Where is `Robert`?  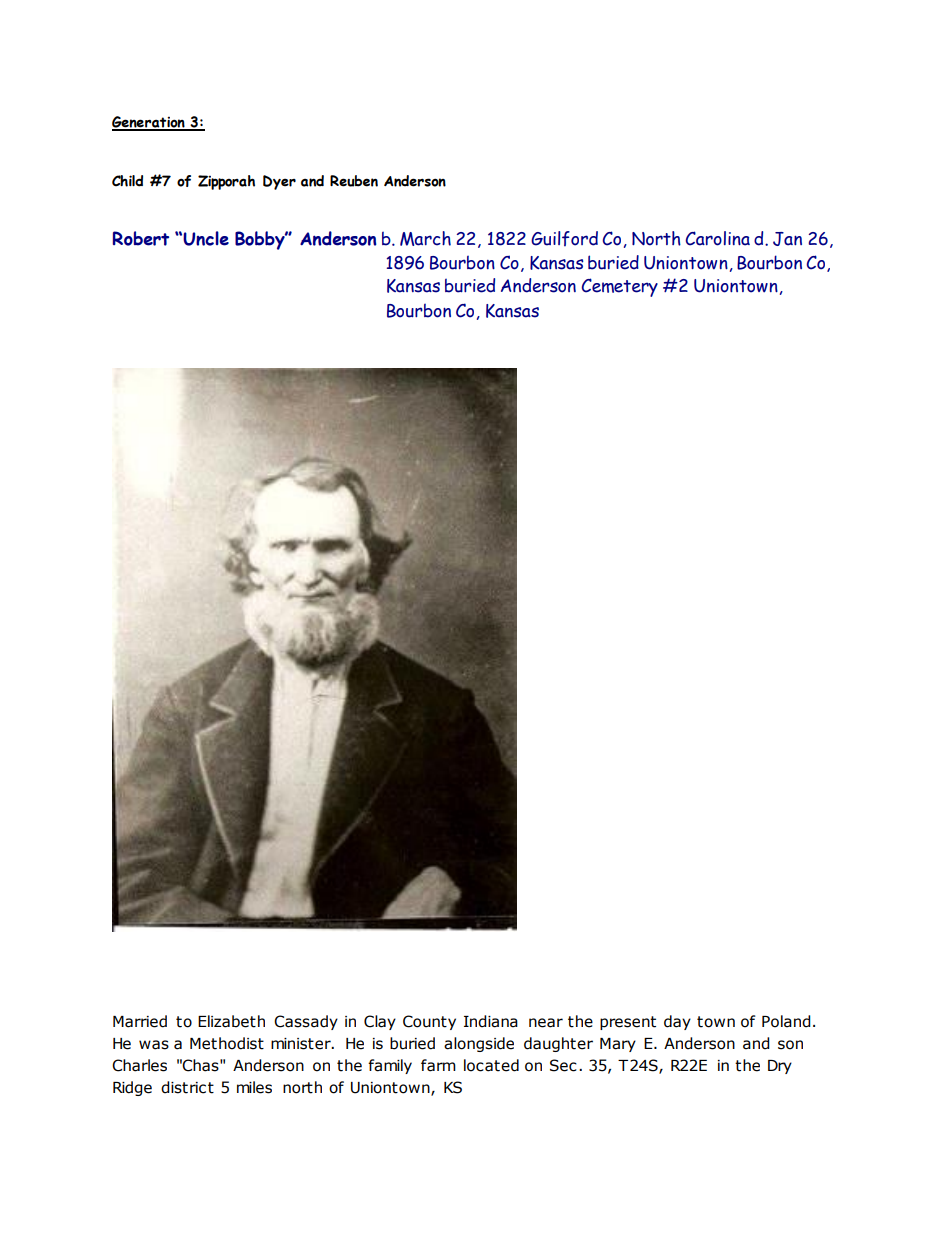
Robert is located at coordinates (140, 238).
